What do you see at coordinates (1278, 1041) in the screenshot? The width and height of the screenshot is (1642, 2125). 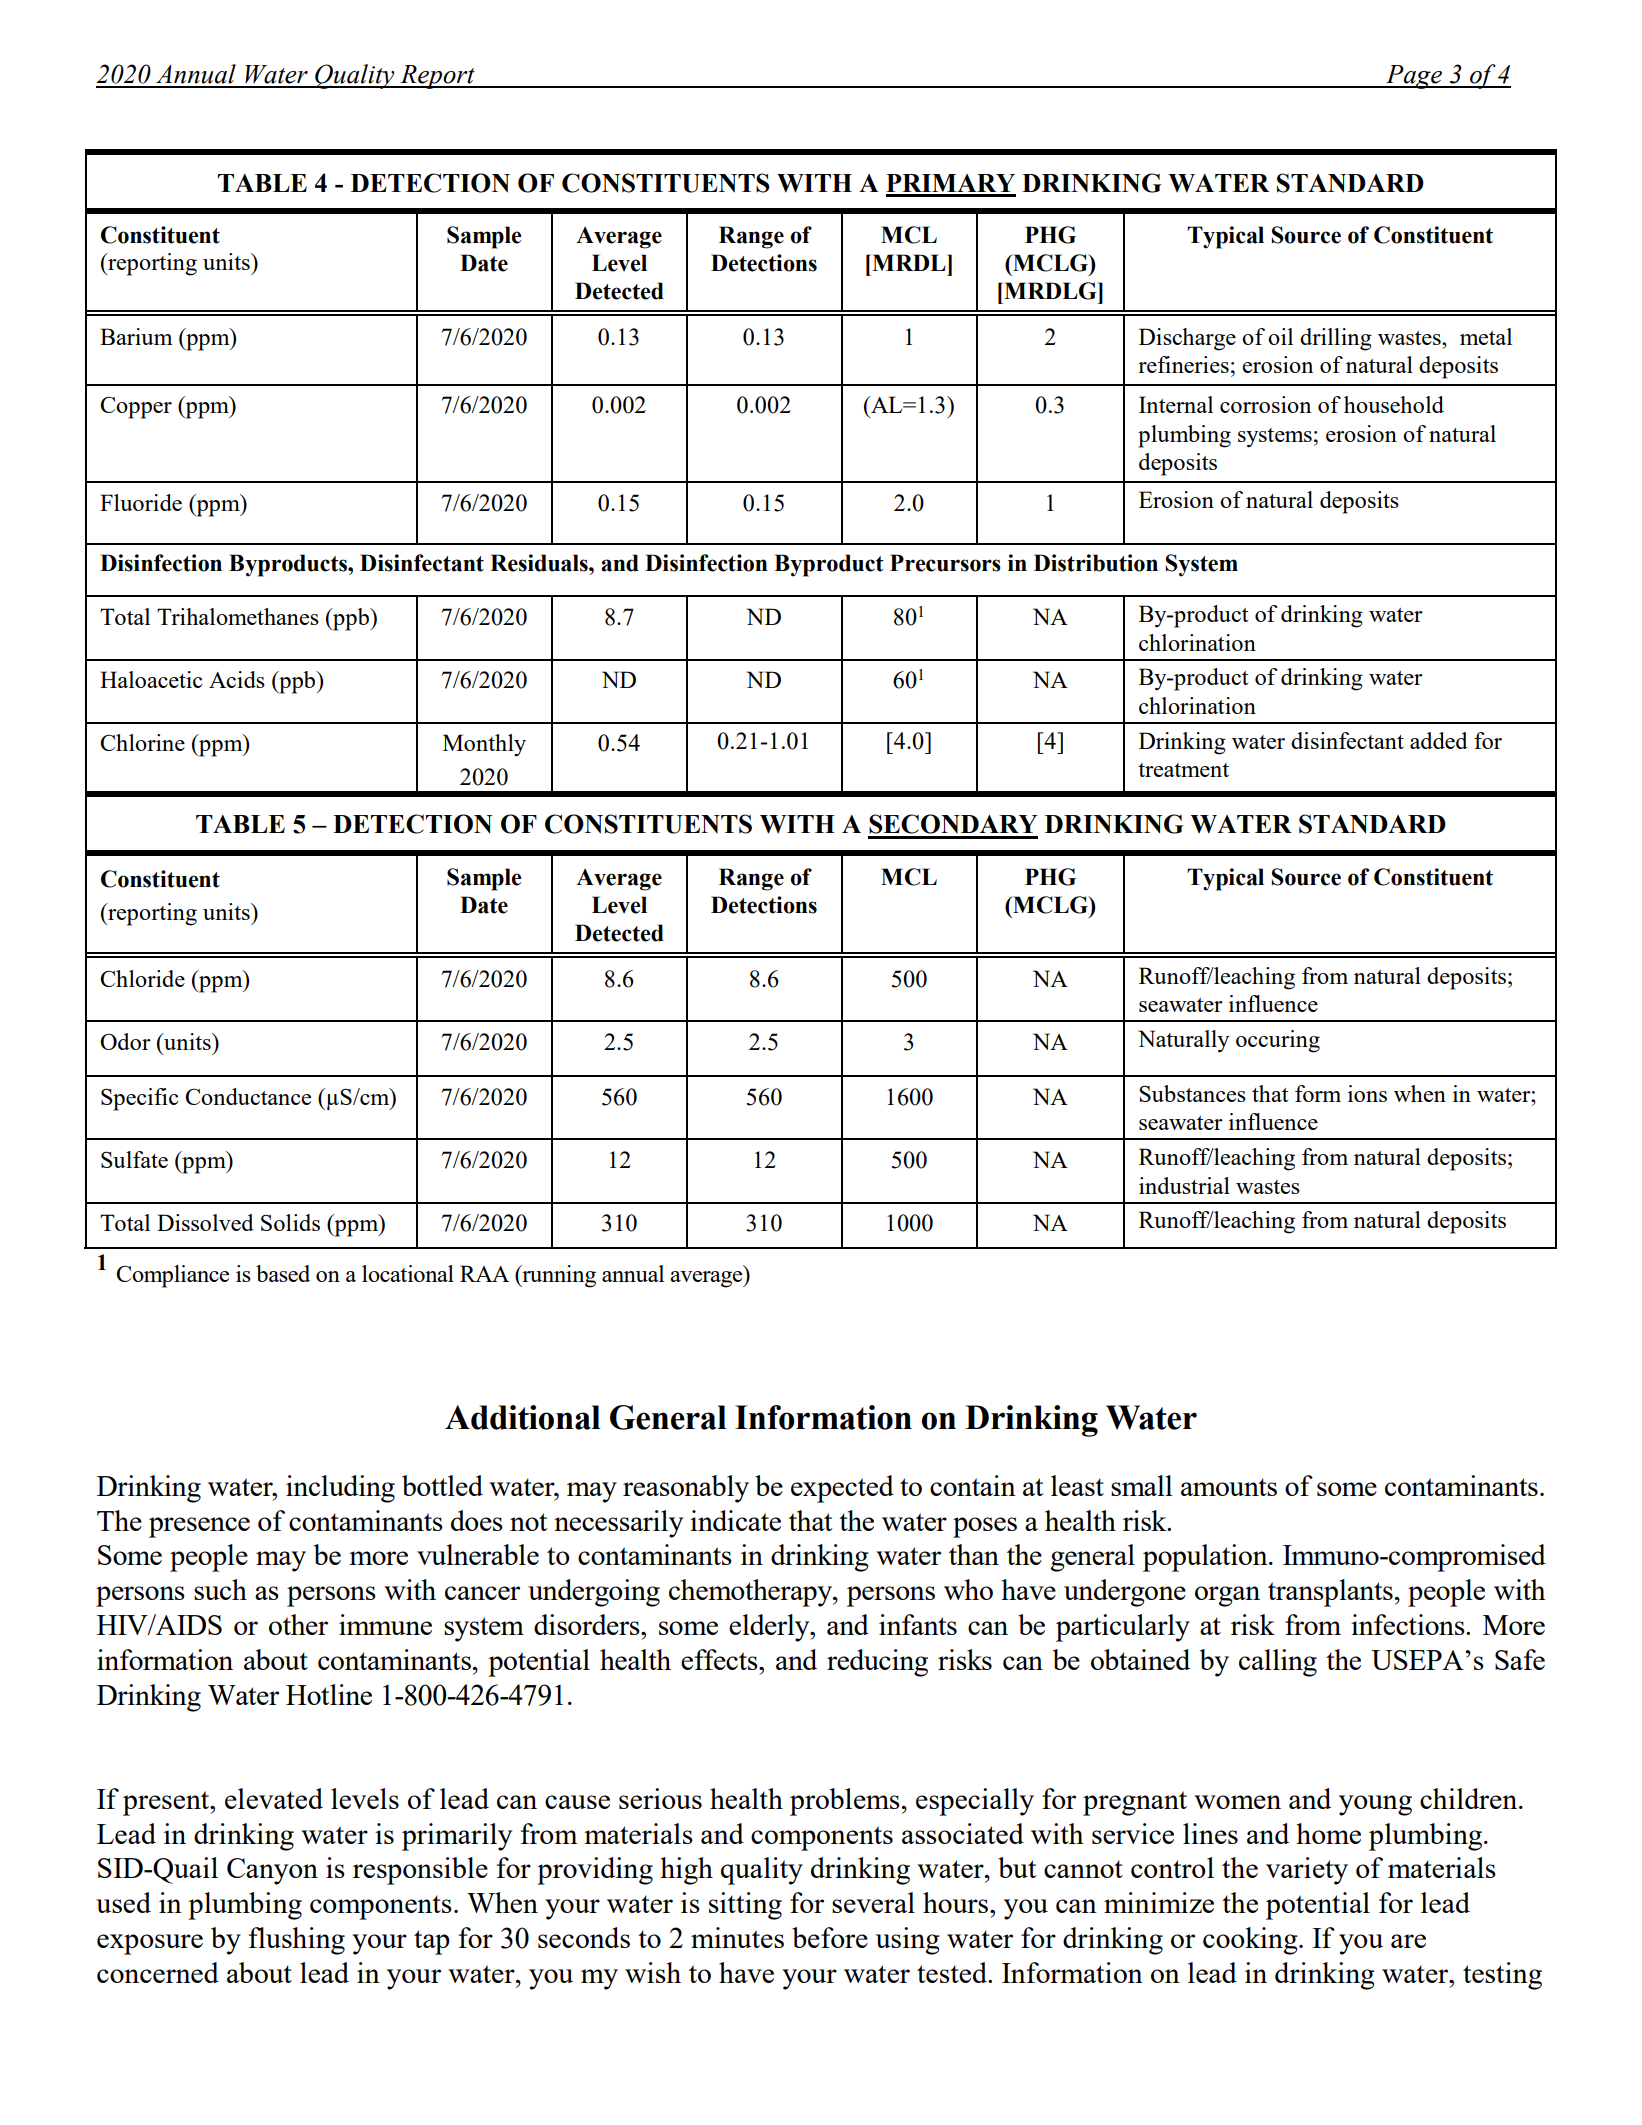 I see `occuring` at bounding box center [1278, 1041].
